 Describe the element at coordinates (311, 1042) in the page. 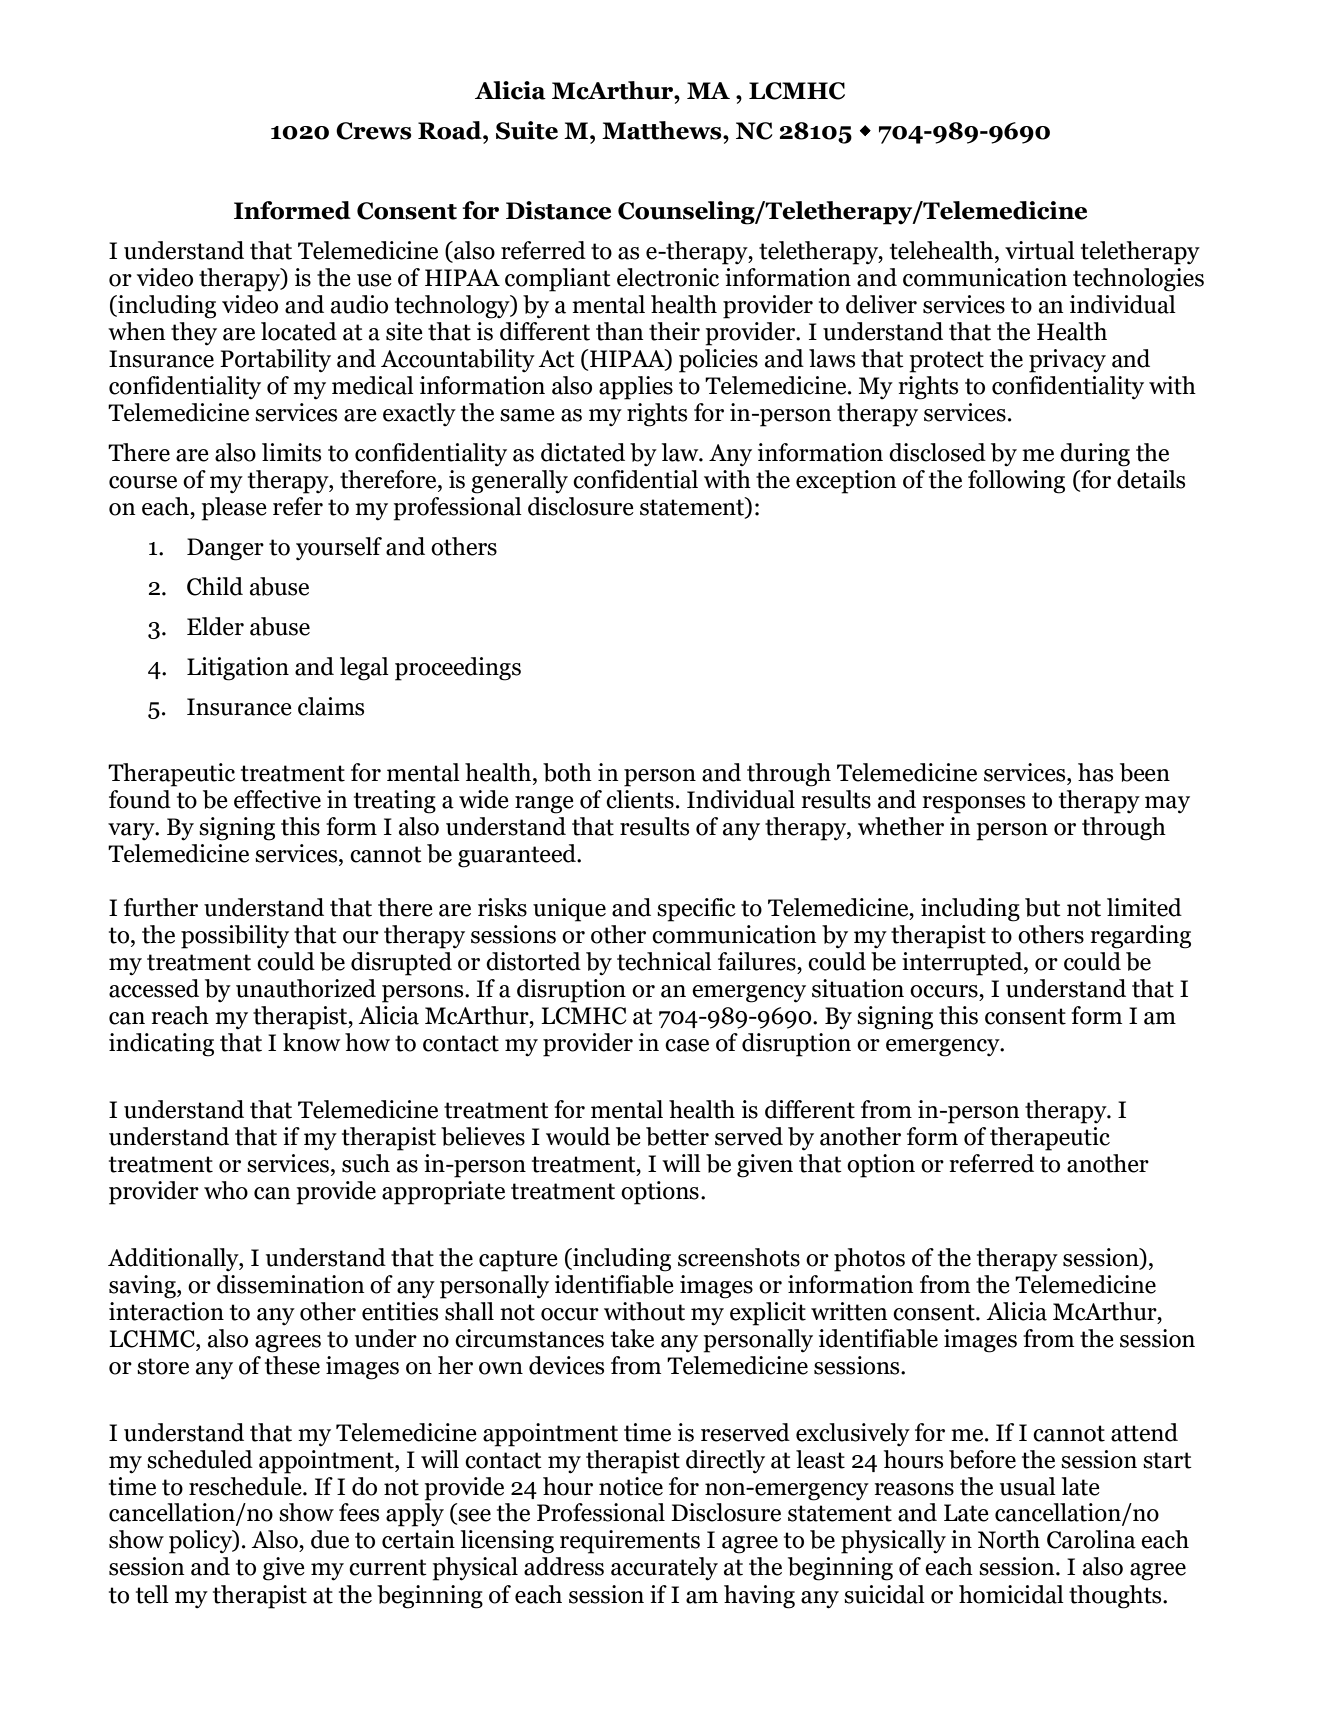

I see `know` at that location.
